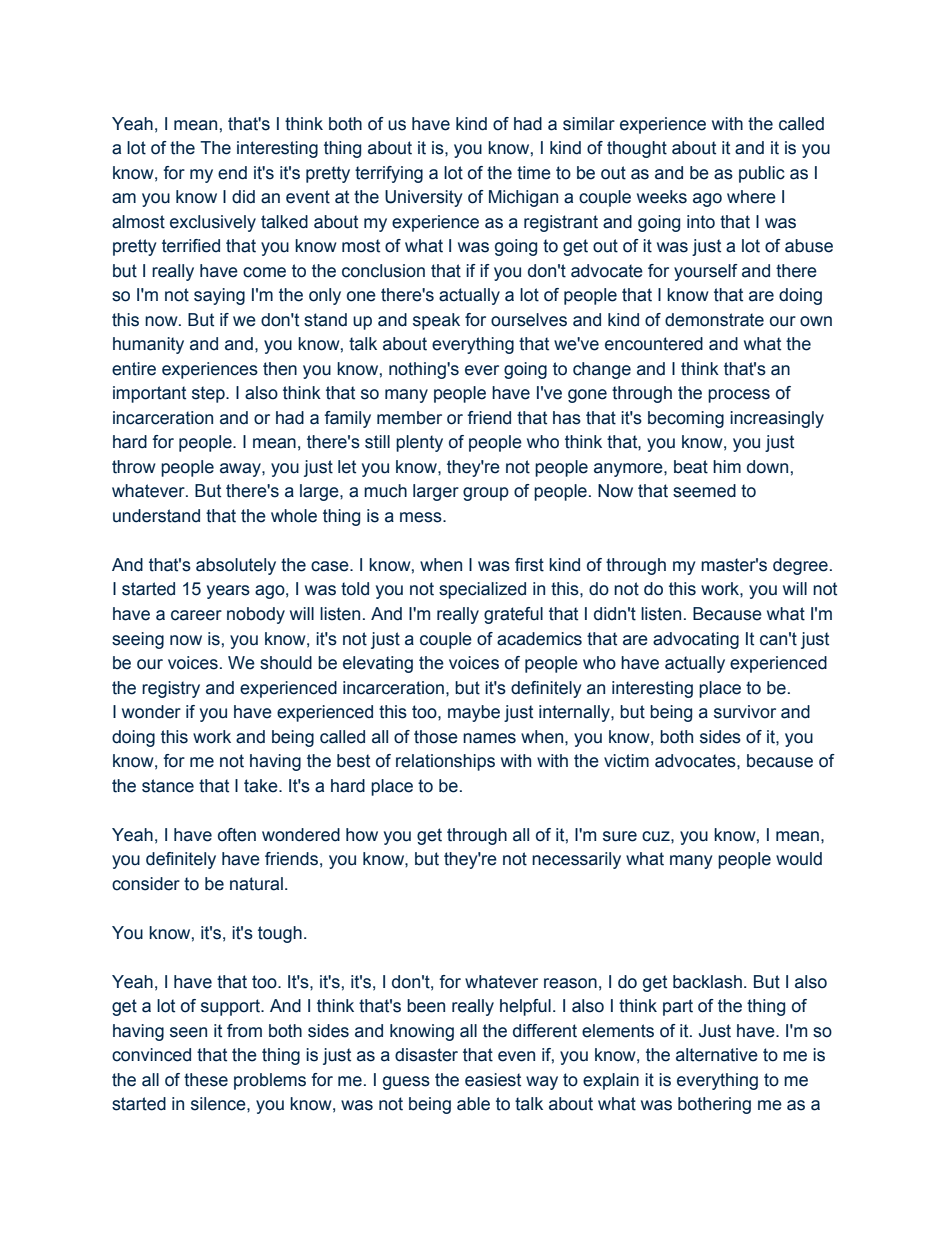 The height and width of the page is (1233, 952). Describe the element at coordinates (213, 223) in the page. I see `exclusively` at that location.
